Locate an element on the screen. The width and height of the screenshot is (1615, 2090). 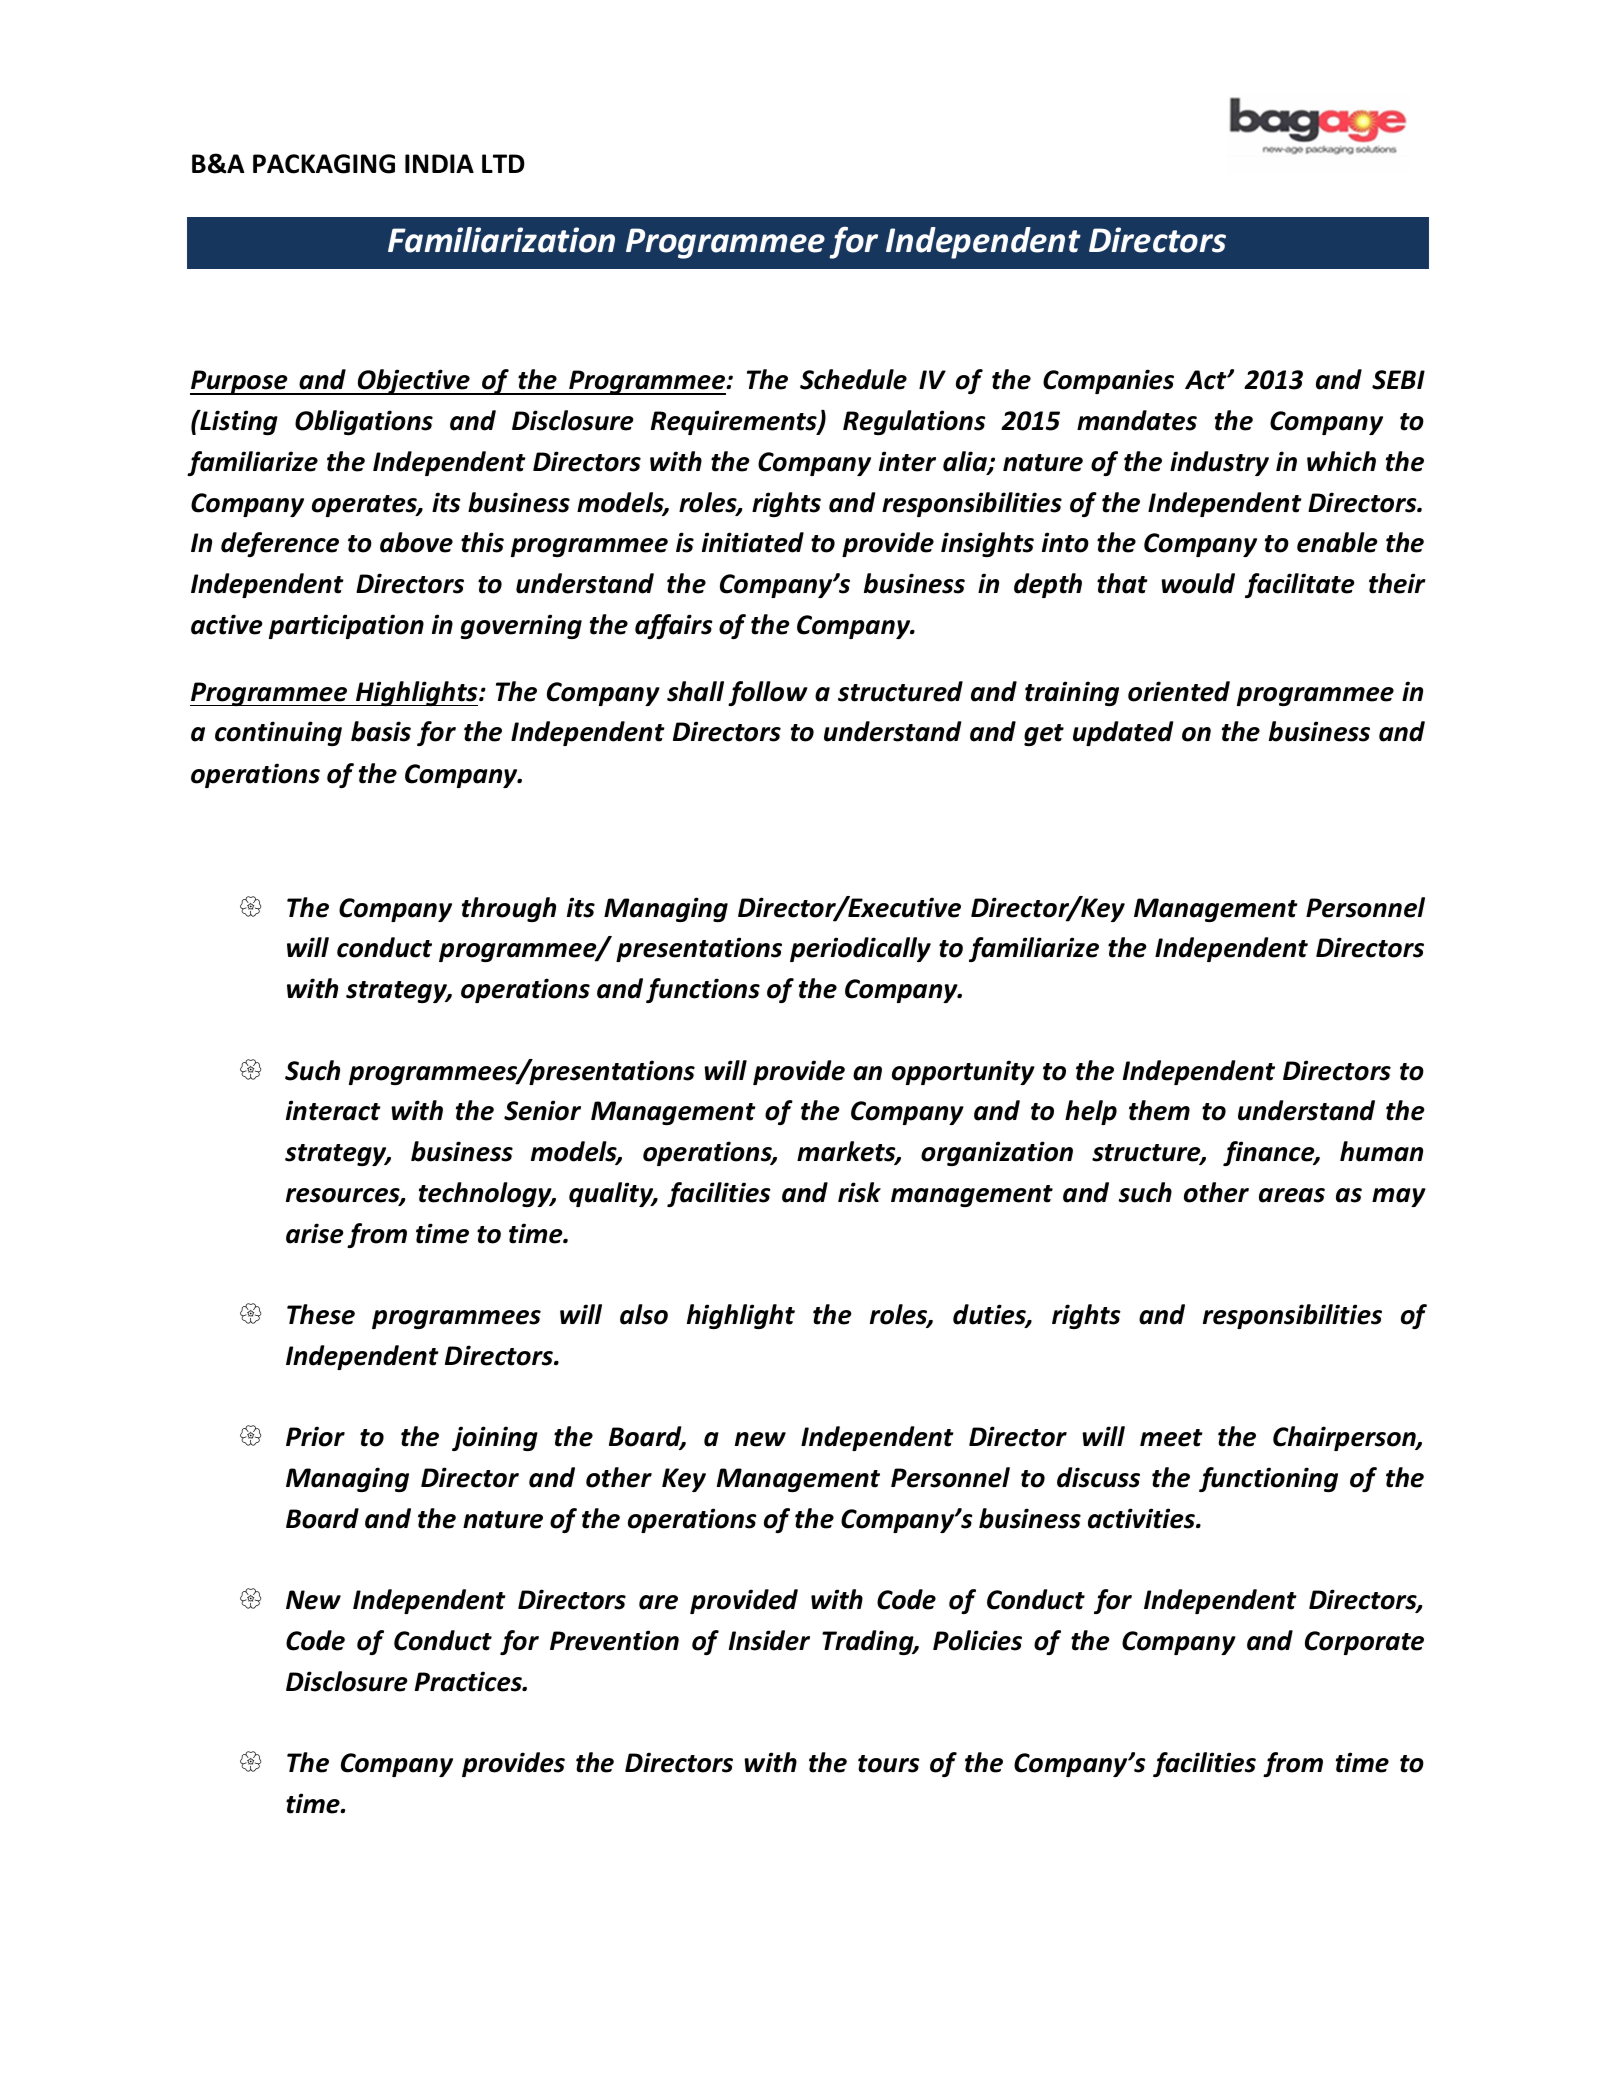
them is located at coordinates (1159, 1110).
